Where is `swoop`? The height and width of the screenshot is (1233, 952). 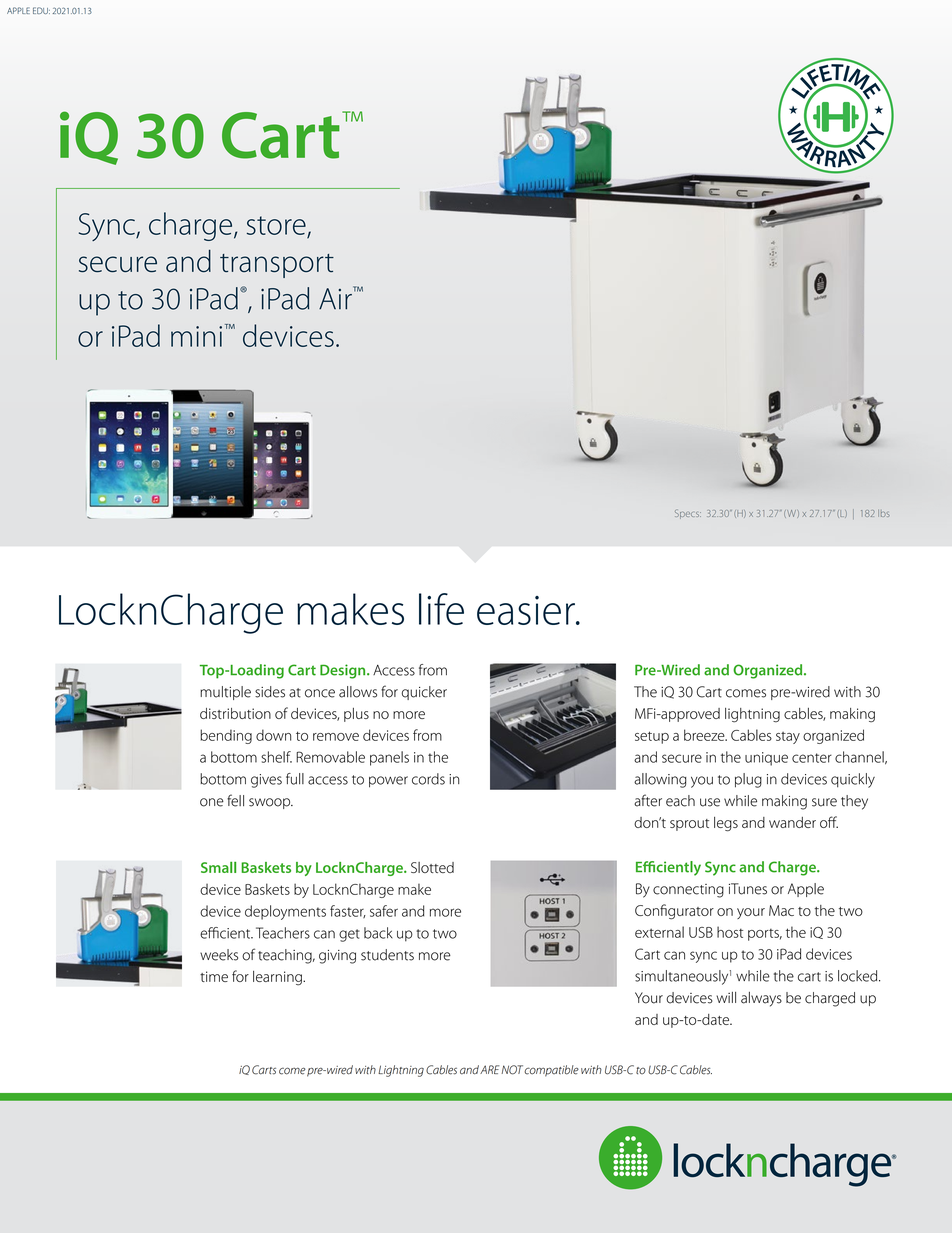
swoop is located at coordinates (270, 803).
